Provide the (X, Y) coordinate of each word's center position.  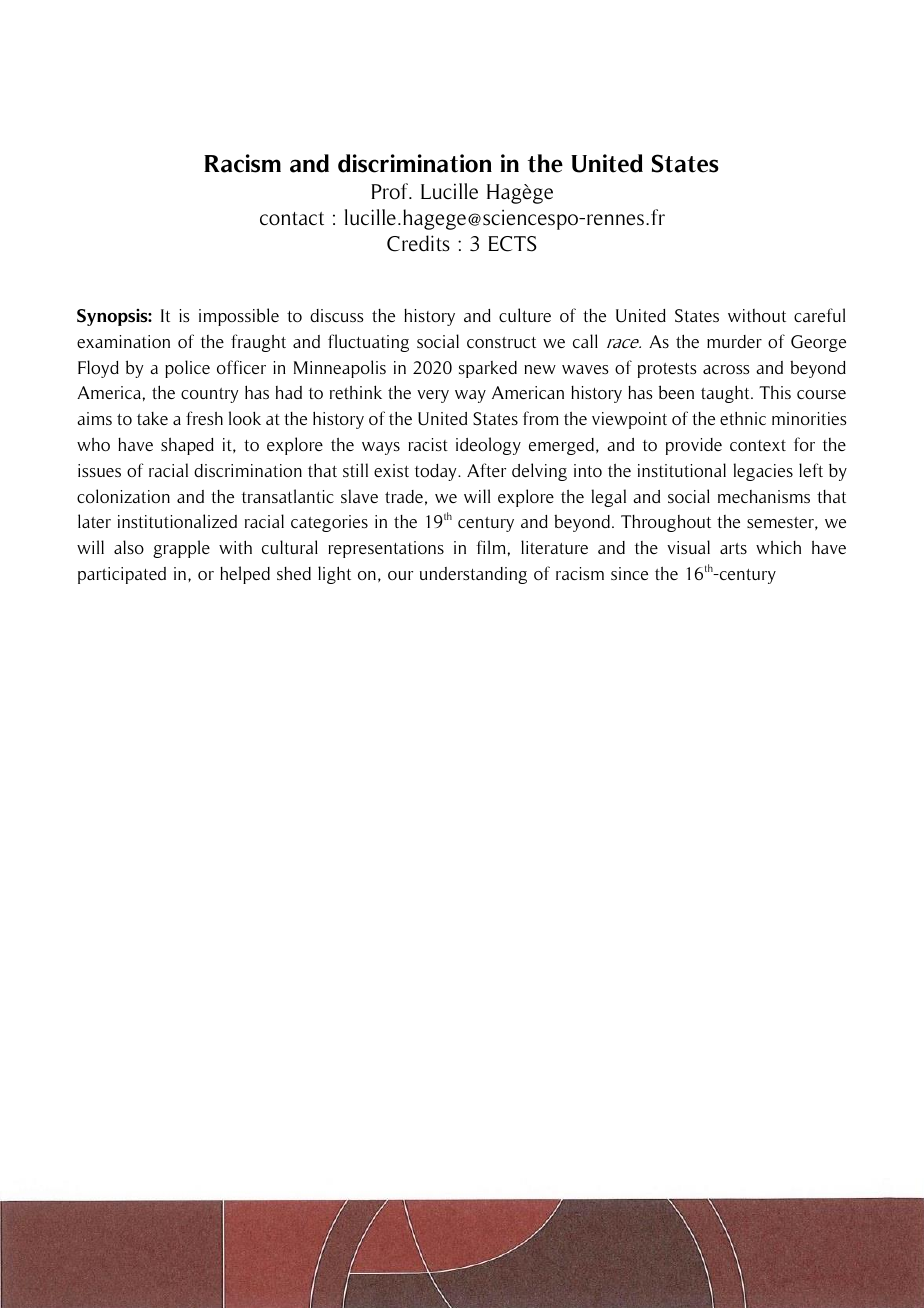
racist (428, 444)
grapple (181, 549)
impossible (239, 317)
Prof (391, 191)
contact (292, 219)
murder (734, 341)
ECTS (512, 244)
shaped (187, 446)
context (758, 445)
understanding (473, 575)
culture (525, 315)
